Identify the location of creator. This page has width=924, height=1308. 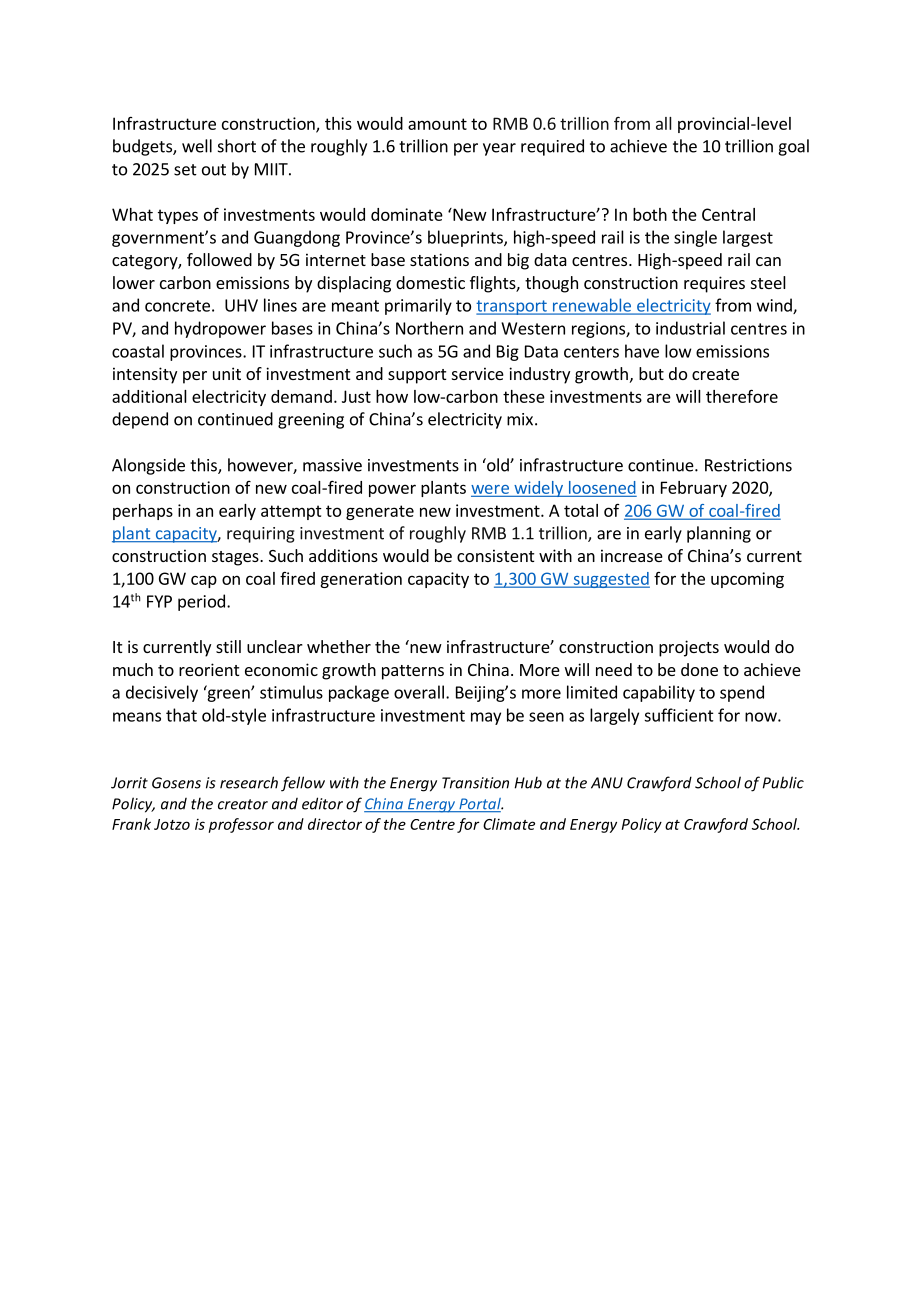
(243, 804).
